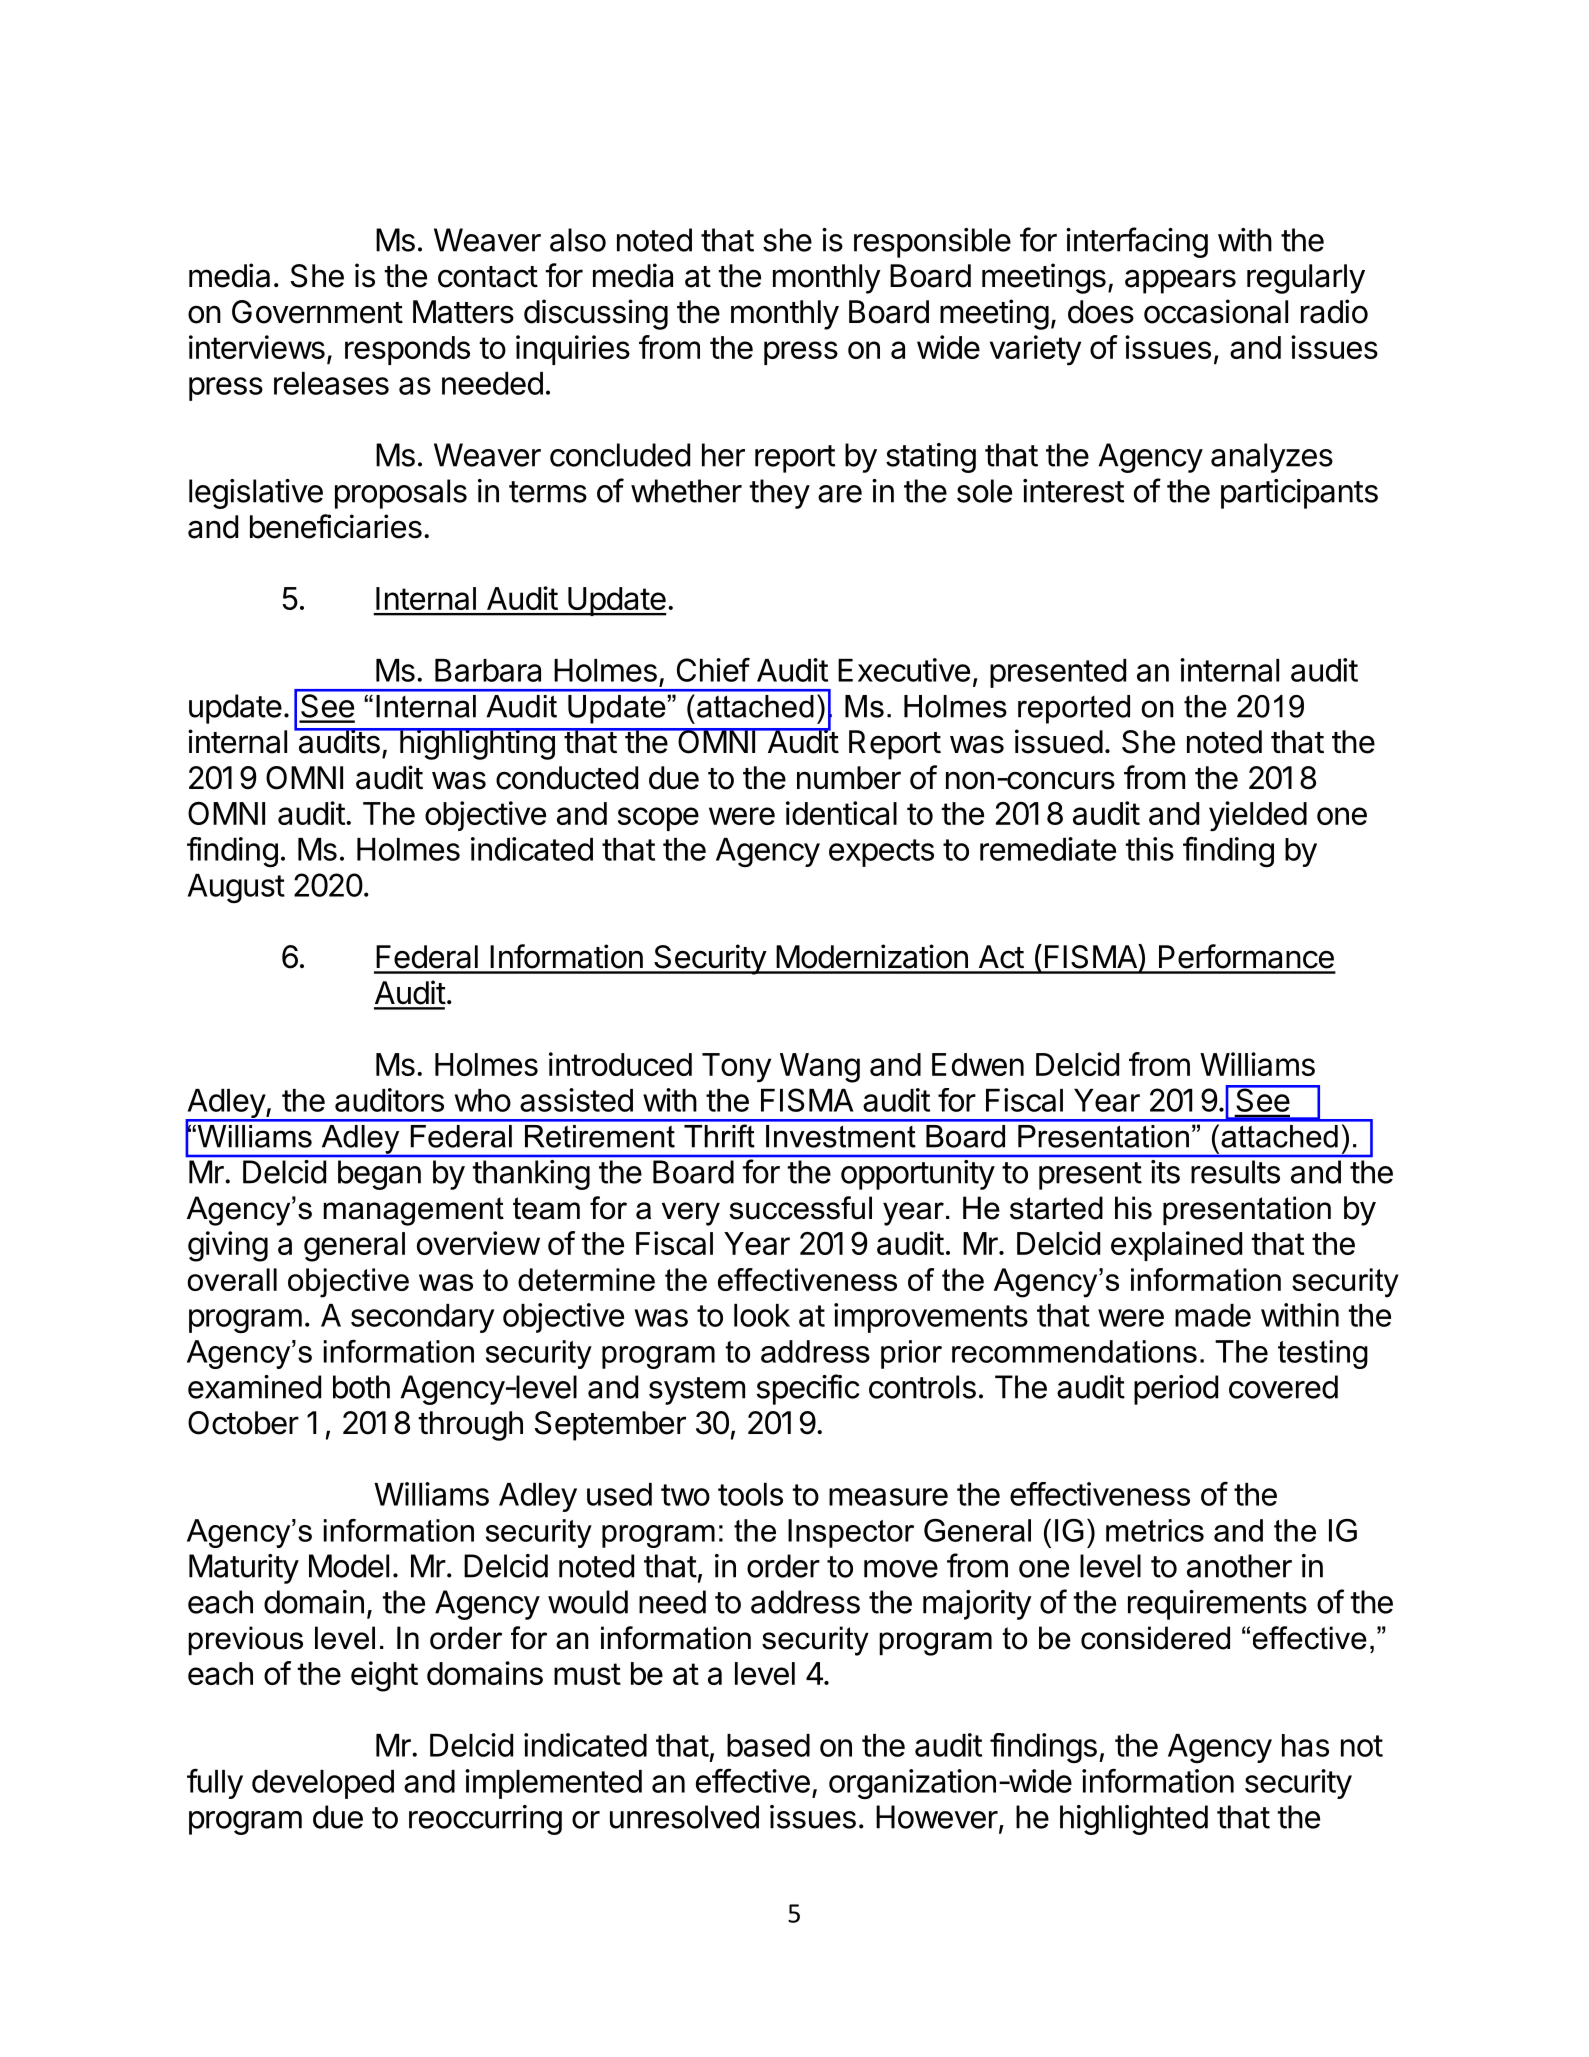 The height and width of the screenshot is (2057, 1589). Describe the element at coordinates (768, 1745) in the screenshot. I see `based` at that location.
